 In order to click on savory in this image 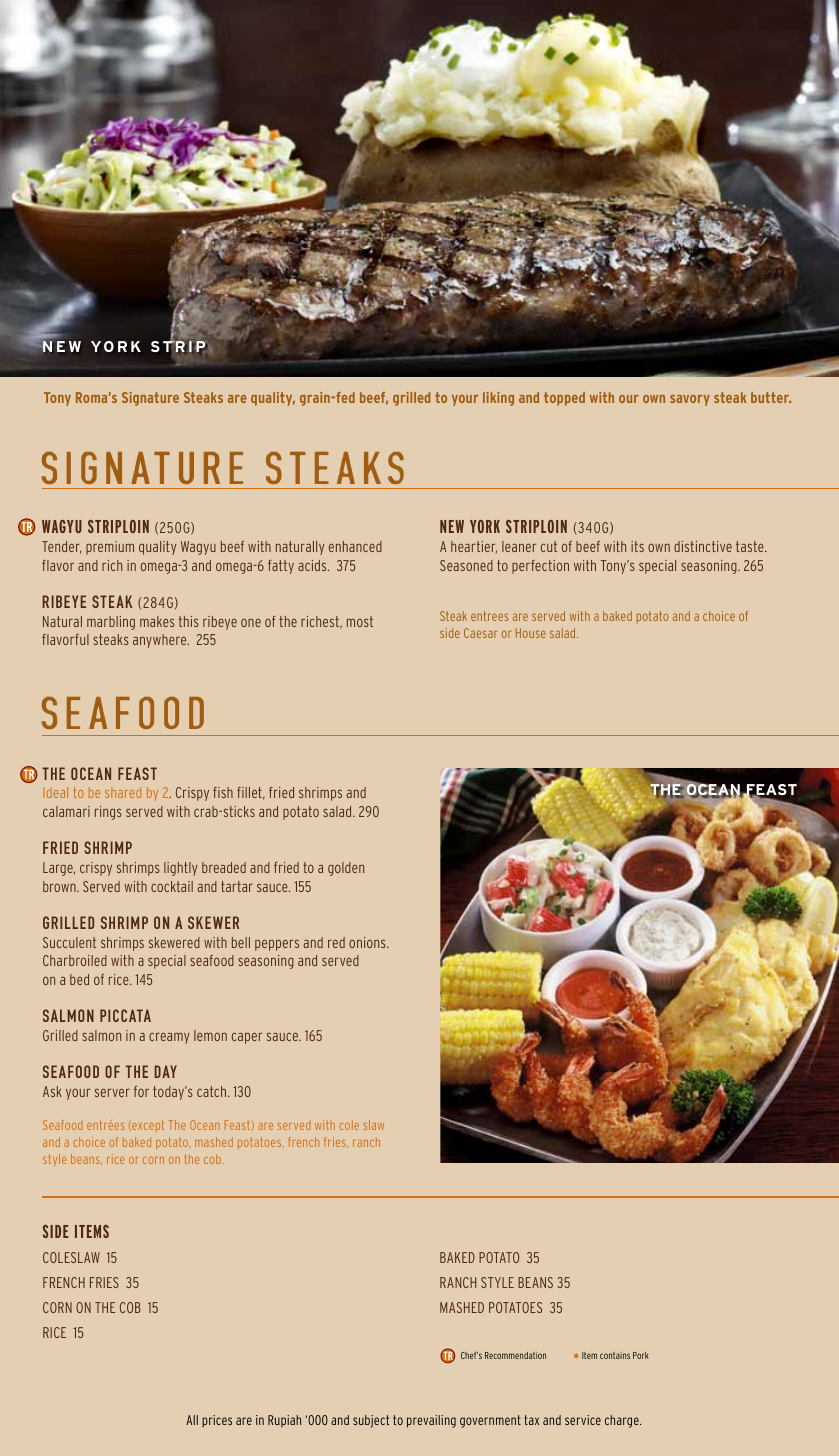, I will do `click(690, 400)`.
